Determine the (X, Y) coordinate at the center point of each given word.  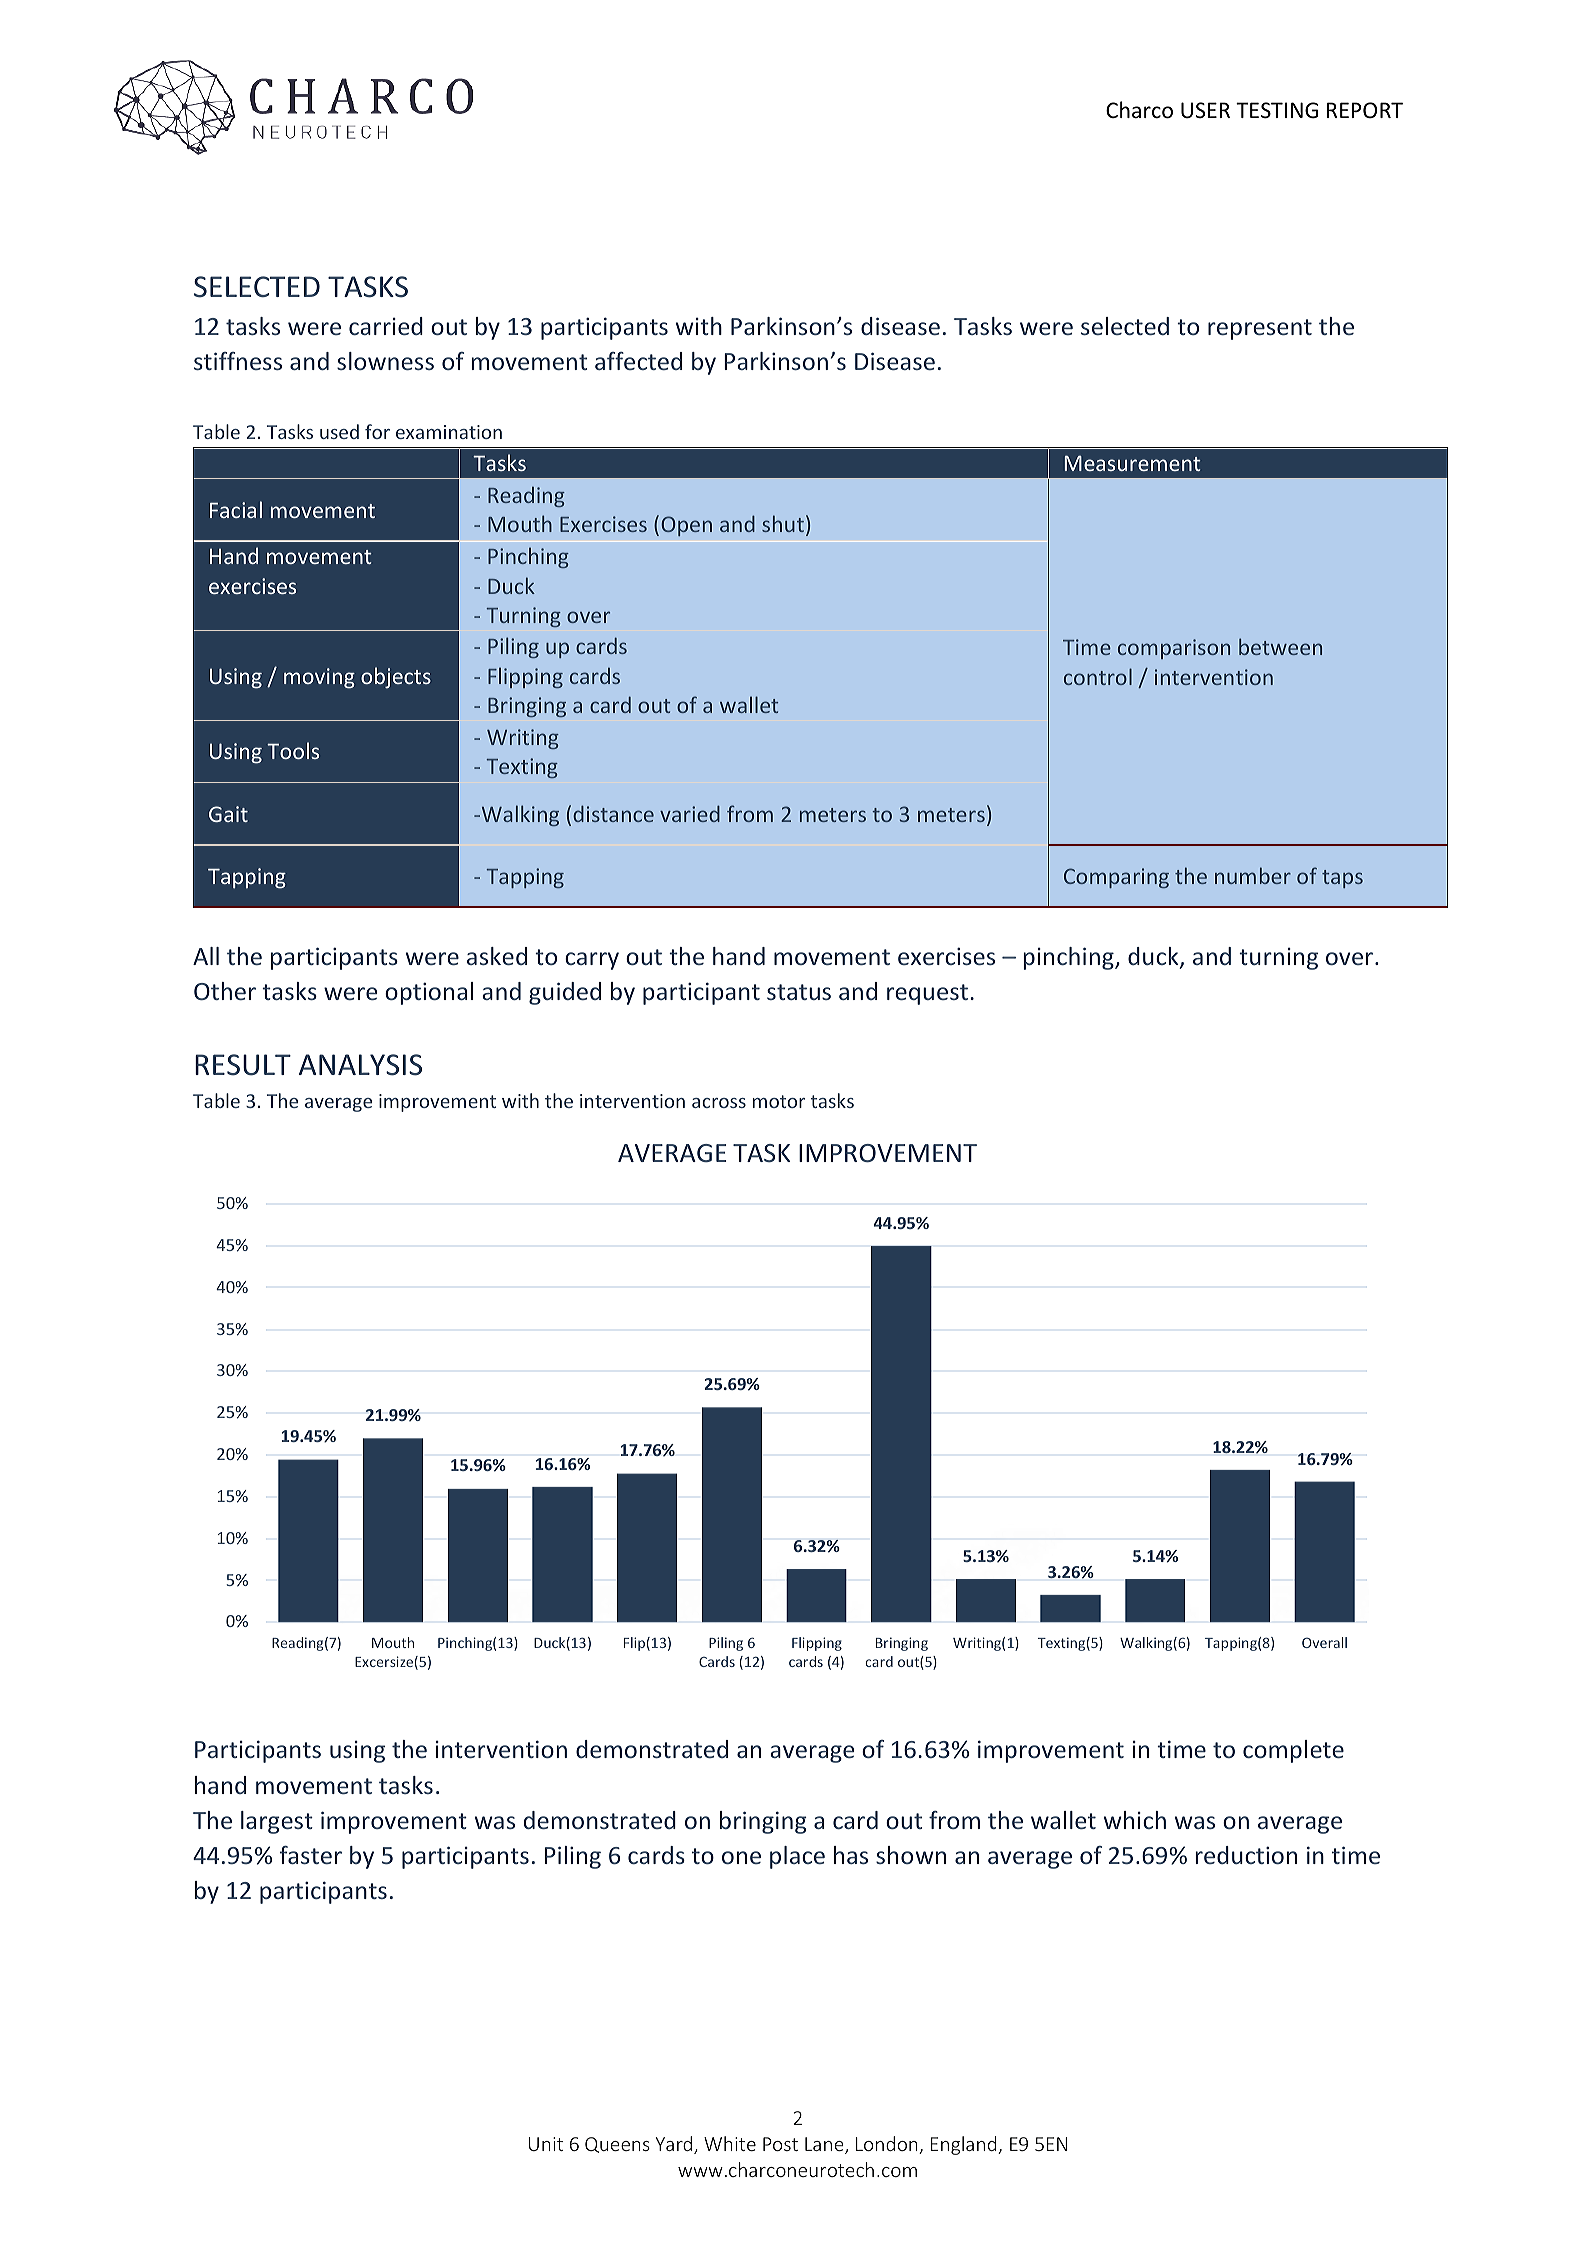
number (1253, 875)
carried (386, 326)
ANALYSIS (360, 1065)
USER (1205, 110)
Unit (546, 2144)
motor (779, 1101)
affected (638, 361)
